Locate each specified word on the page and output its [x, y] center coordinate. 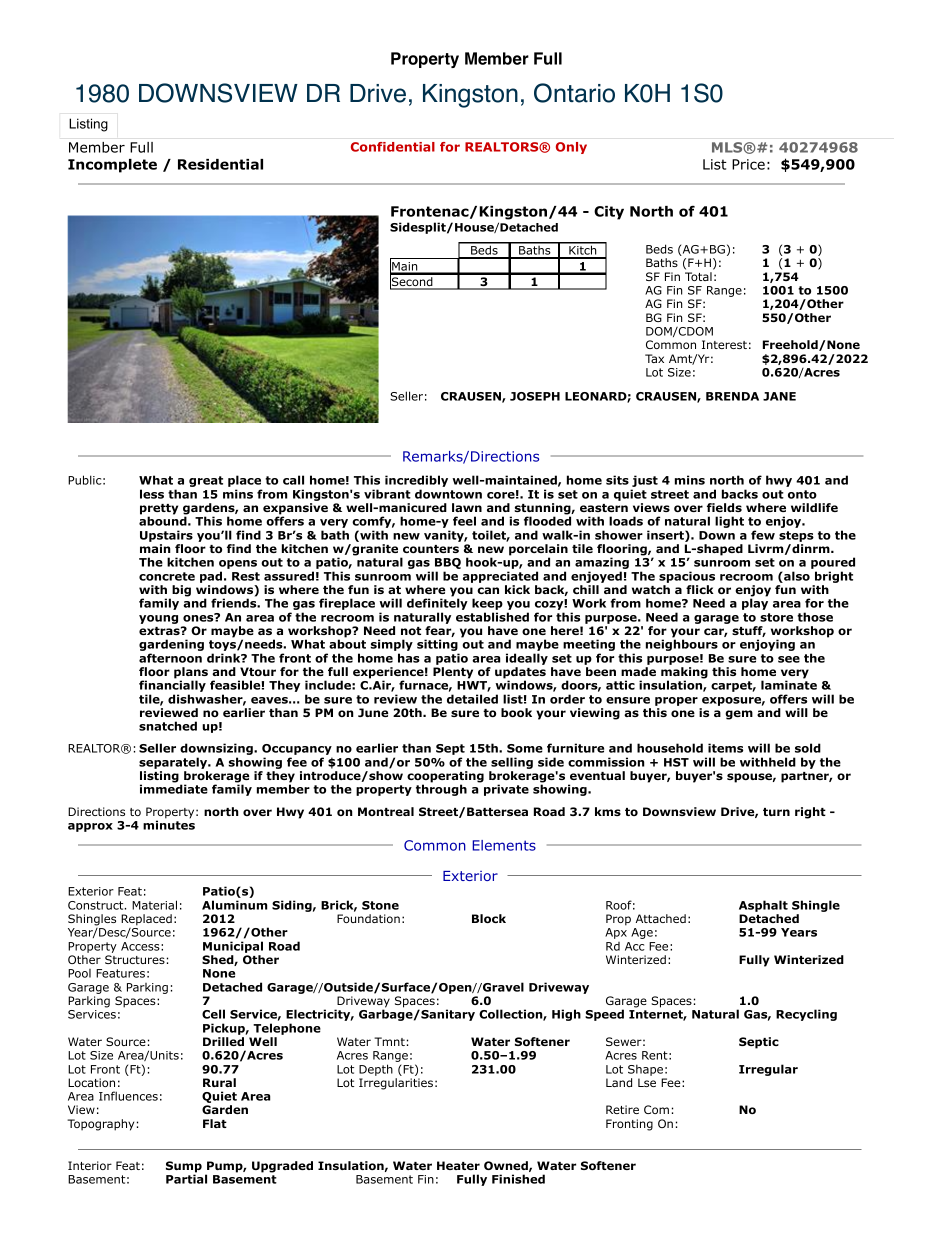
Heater [458, 1165]
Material [154, 905]
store [776, 617]
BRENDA [732, 396]
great [206, 481]
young [158, 619]
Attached [661, 918]
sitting [438, 646]
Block [489, 918]
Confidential [393, 147]
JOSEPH [535, 396]
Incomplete [112, 166]
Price [748, 164]
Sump [184, 1168]
